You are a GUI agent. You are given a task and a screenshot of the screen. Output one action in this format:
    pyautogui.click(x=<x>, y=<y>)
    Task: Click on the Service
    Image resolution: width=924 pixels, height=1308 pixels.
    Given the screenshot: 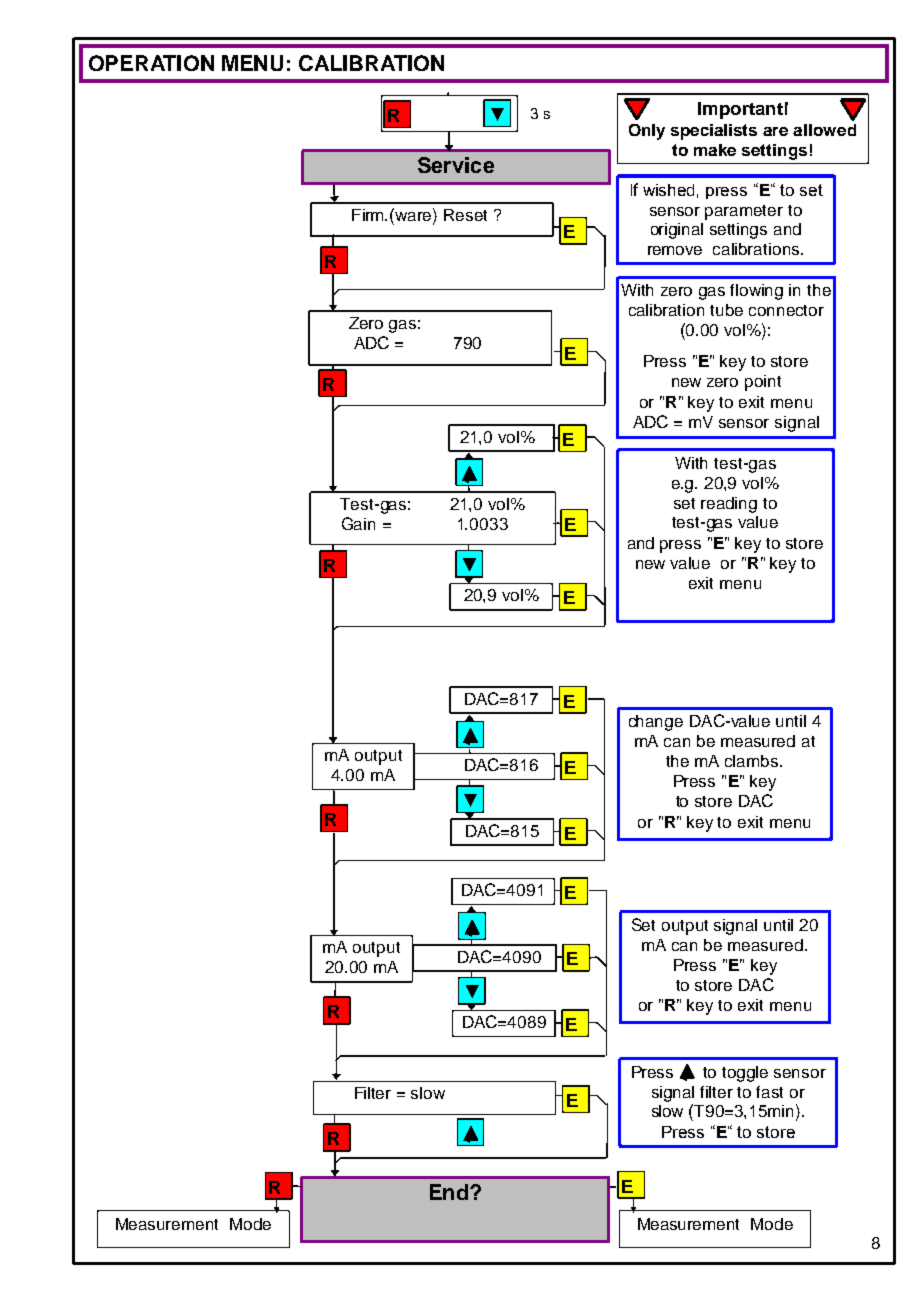 What is the action you would take?
    pyautogui.click(x=456, y=165)
